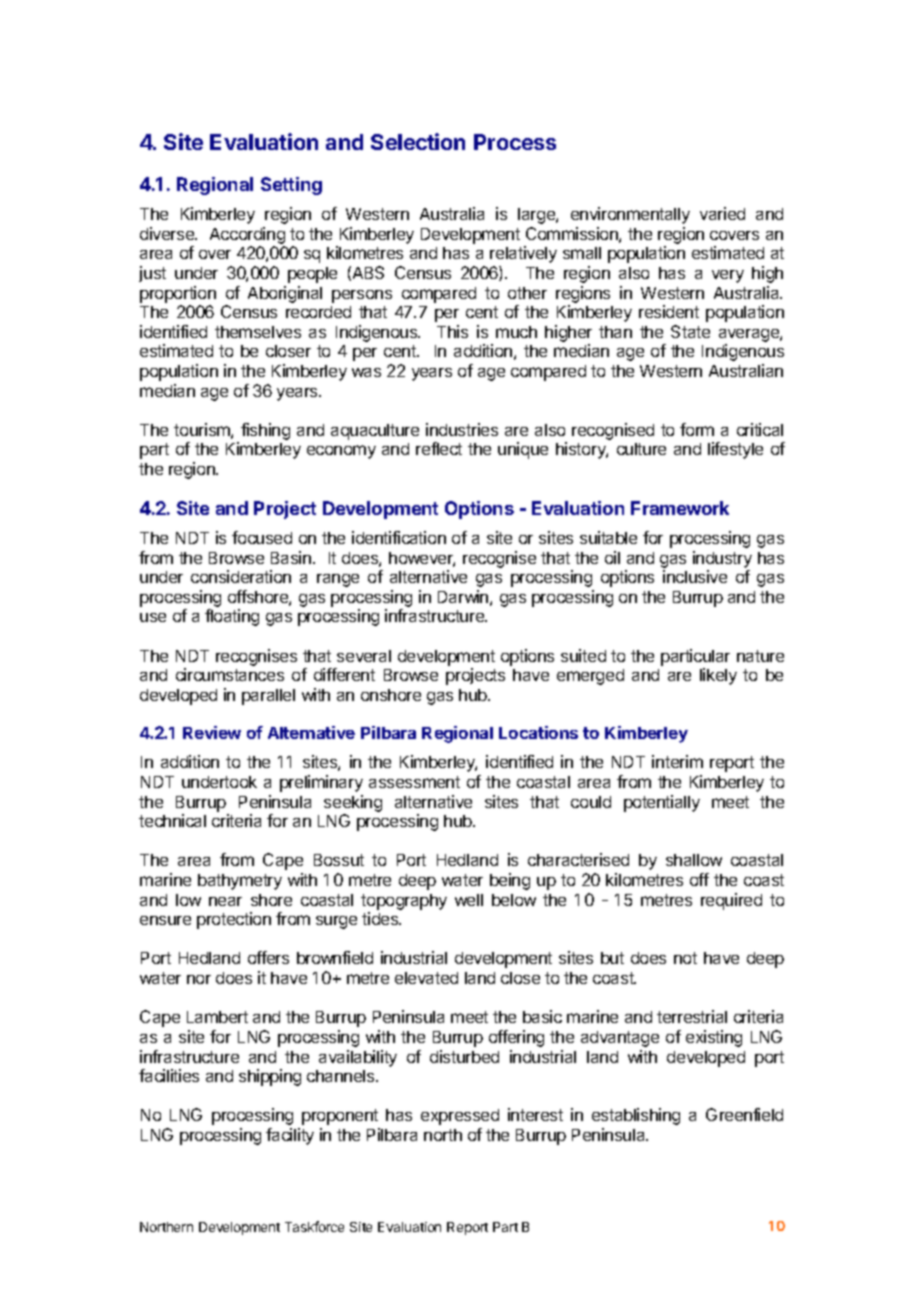 This document has height=1307, width=924. What do you see at coordinates (399, 537) in the document?
I see `identification` at bounding box center [399, 537].
